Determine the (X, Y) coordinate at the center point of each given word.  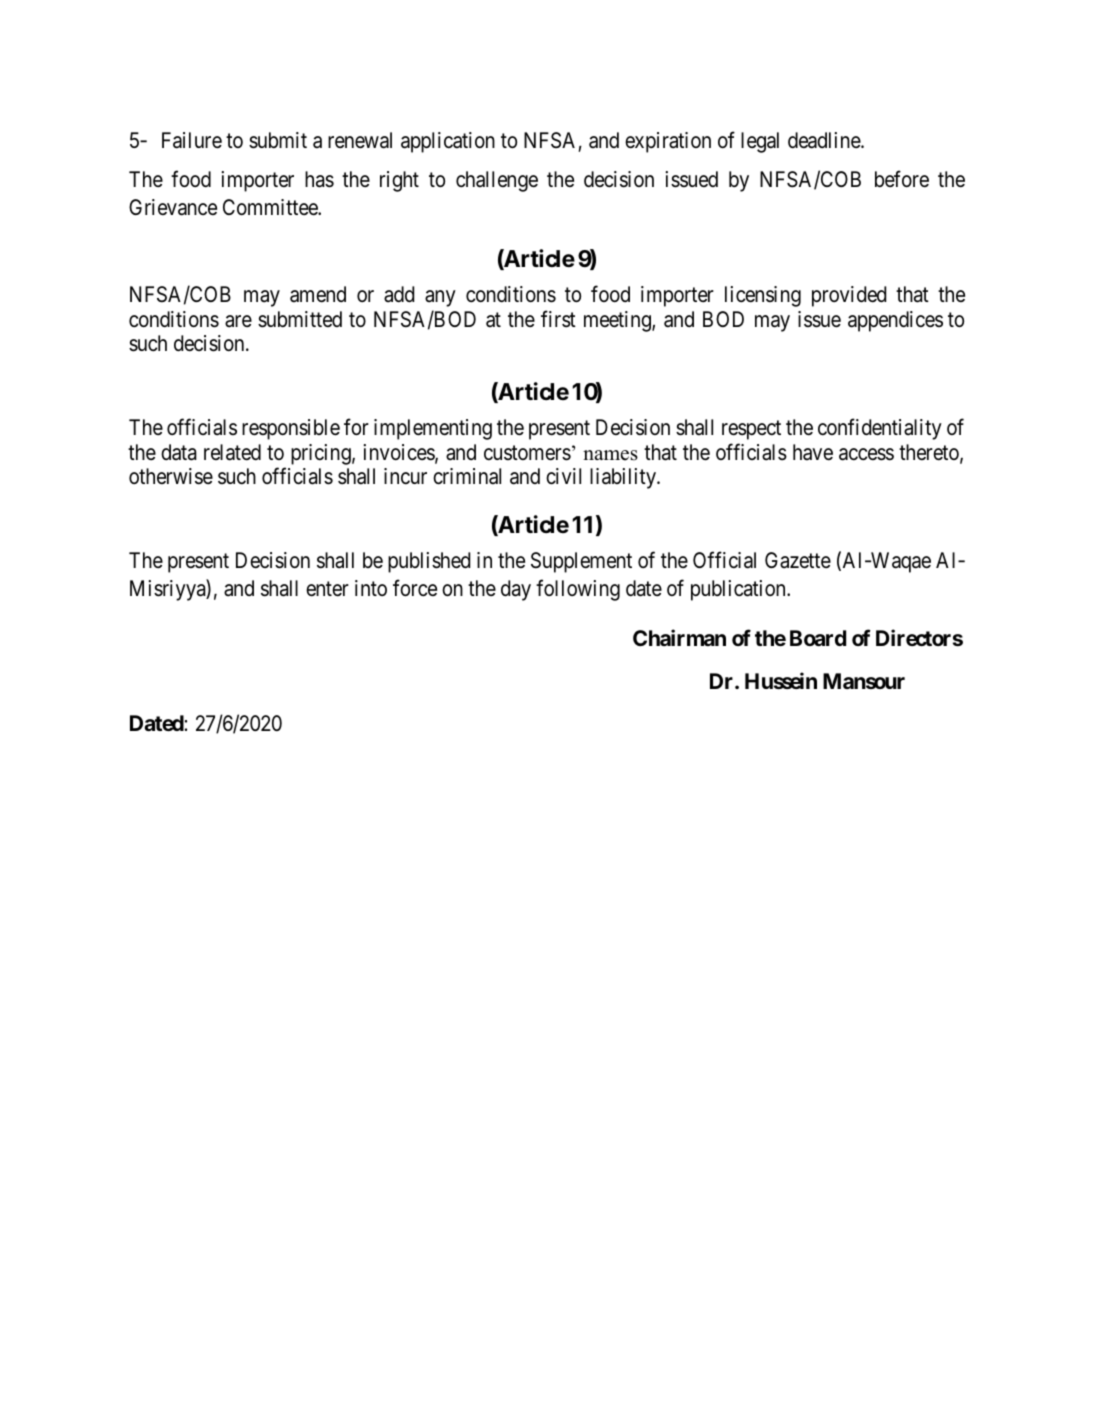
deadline (825, 140)
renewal (360, 140)
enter (327, 589)
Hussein (781, 680)
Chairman (679, 638)
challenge (497, 181)
